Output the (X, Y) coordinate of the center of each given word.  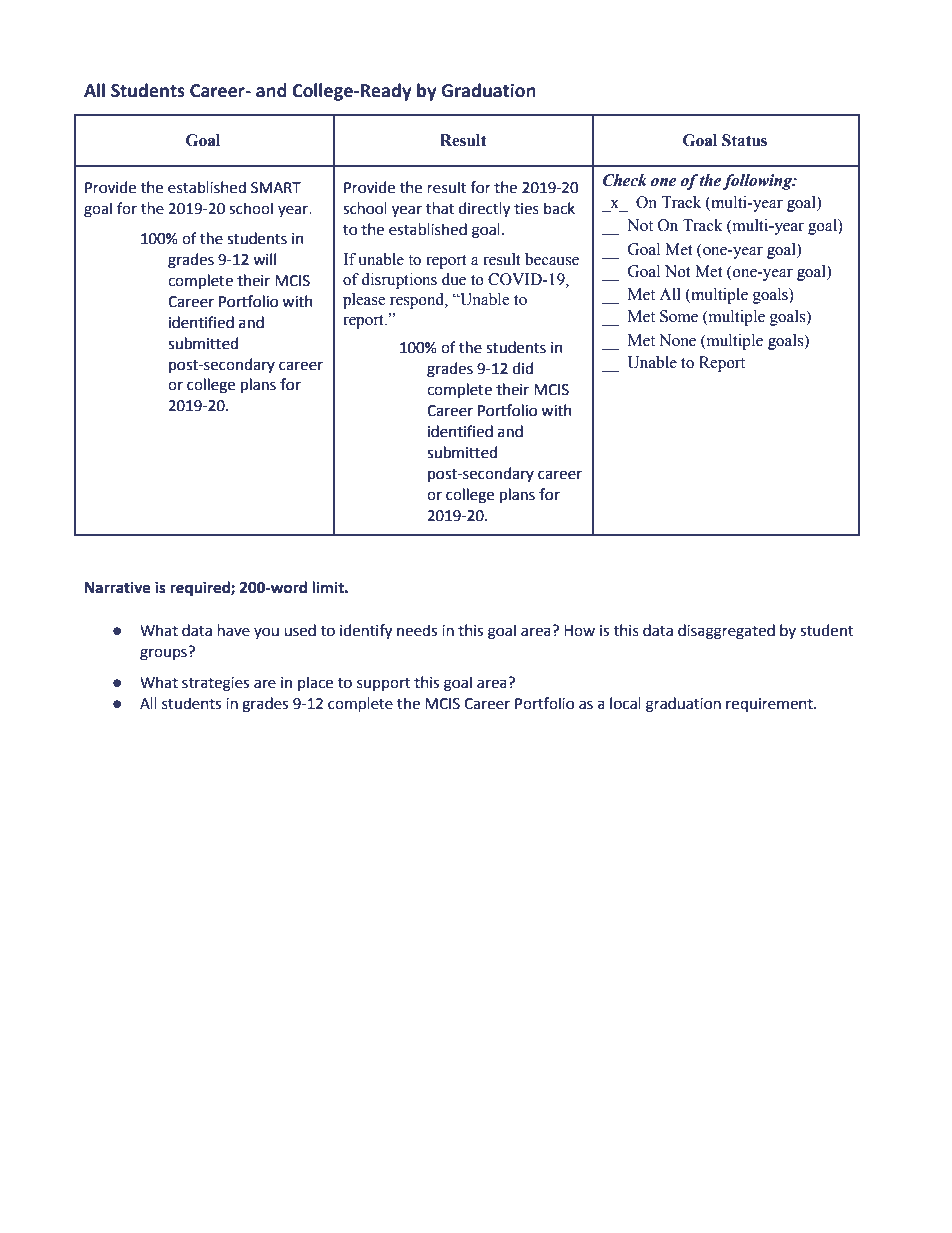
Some (679, 316)
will (264, 259)
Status (744, 140)
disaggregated (726, 632)
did (523, 368)
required (201, 589)
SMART (276, 188)
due (454, 279)
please (364, 301)
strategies (215, 684)
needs (417, 630)
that (440, 208)
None (677, 340)
